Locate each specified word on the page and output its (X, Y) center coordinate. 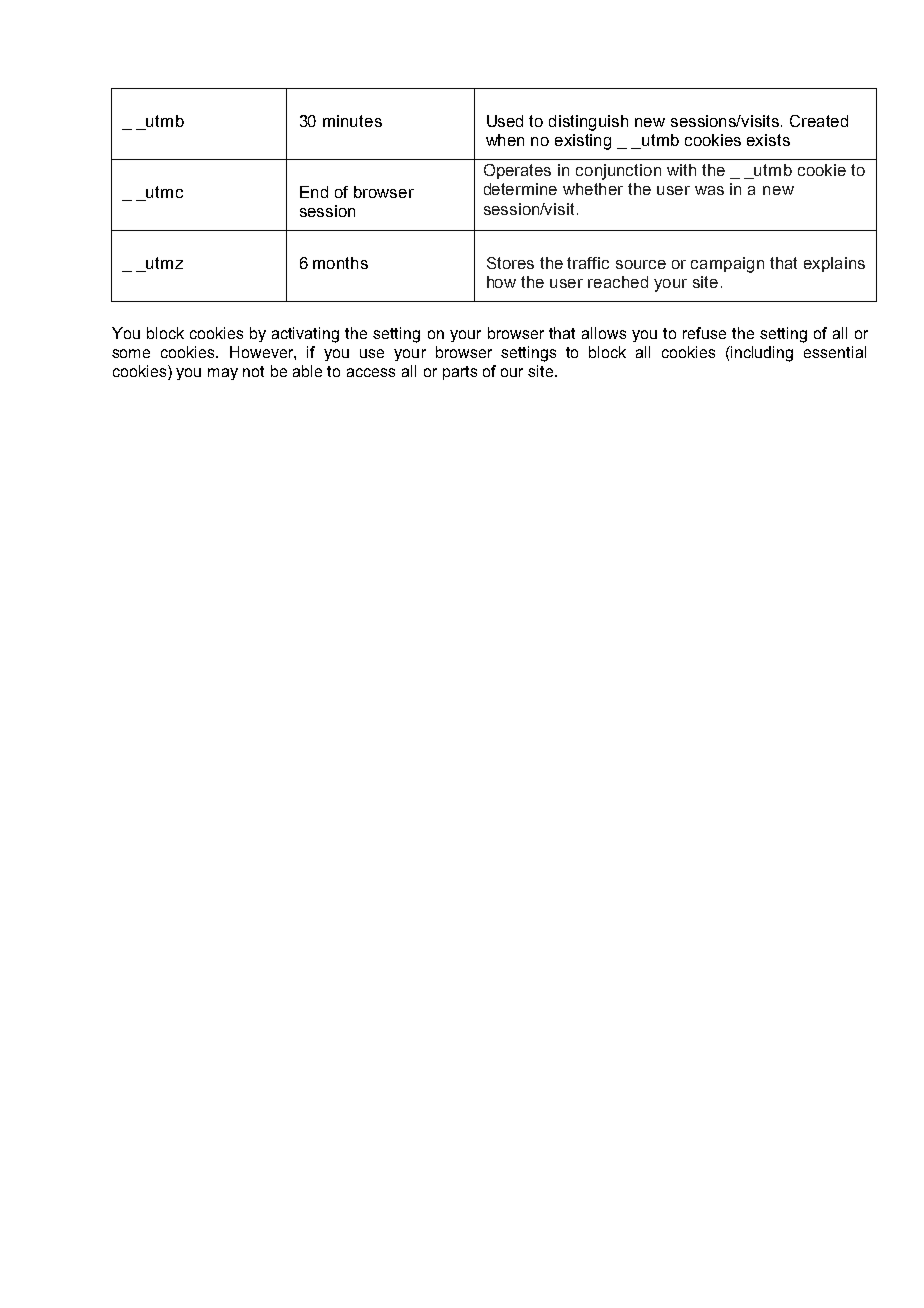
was (709, 190)
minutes (352, 121)
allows (604, 333)
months (340, 263)
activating (305, 335)
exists (768, 140)
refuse (704, 333)
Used (505, 121)
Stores (510, 263)
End (314, 192)
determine (520, 189)
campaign (727, 265)
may (223, 374)
